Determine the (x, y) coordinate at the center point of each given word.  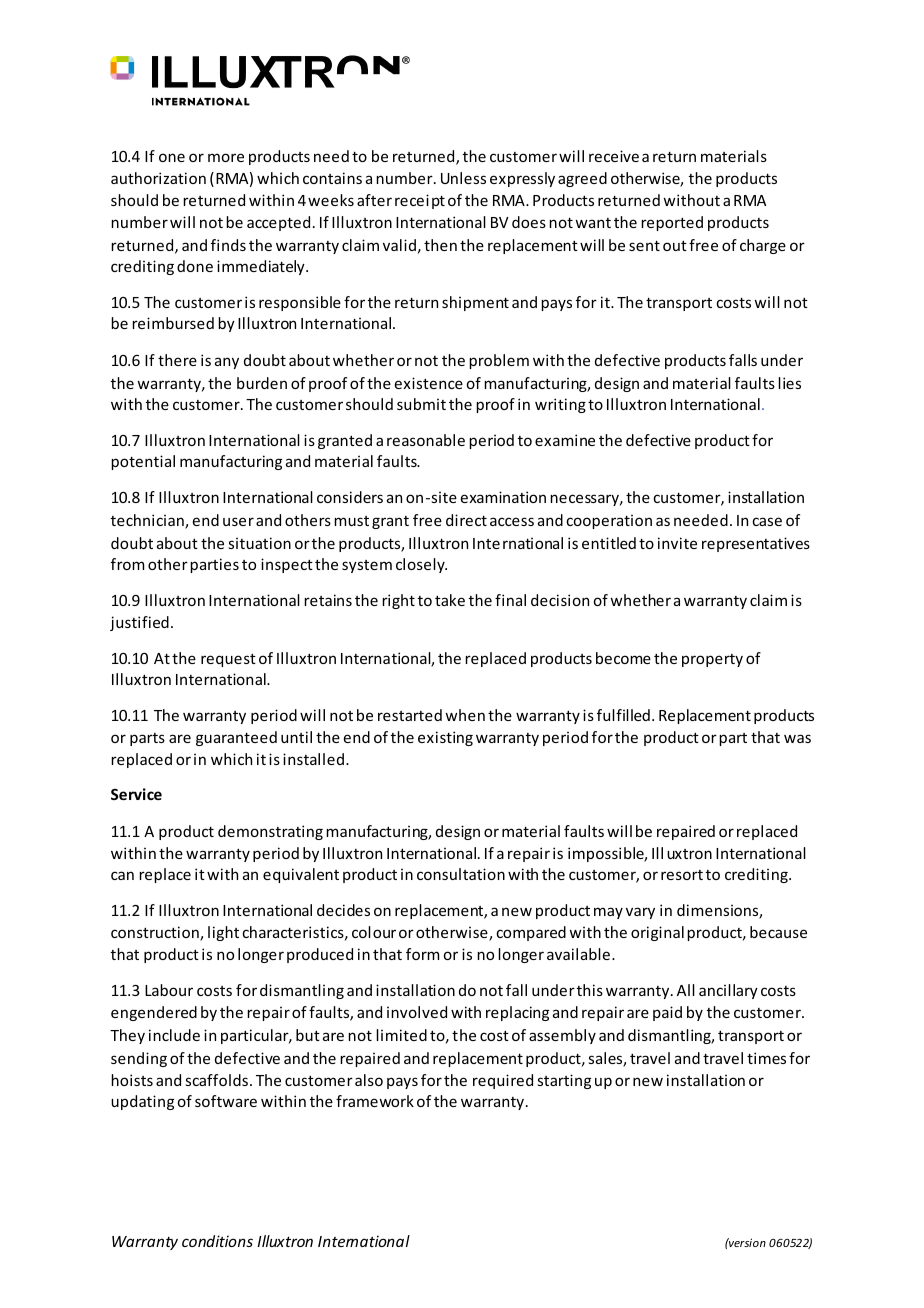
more (226, 157)
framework (375, 1101)
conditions (217, 1241)
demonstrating (270, 832)
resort (682, 875)
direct (466, 520)
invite (677, 543)
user (238, 521)
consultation (461, 874)
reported (672, 223)
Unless (463, 178)
